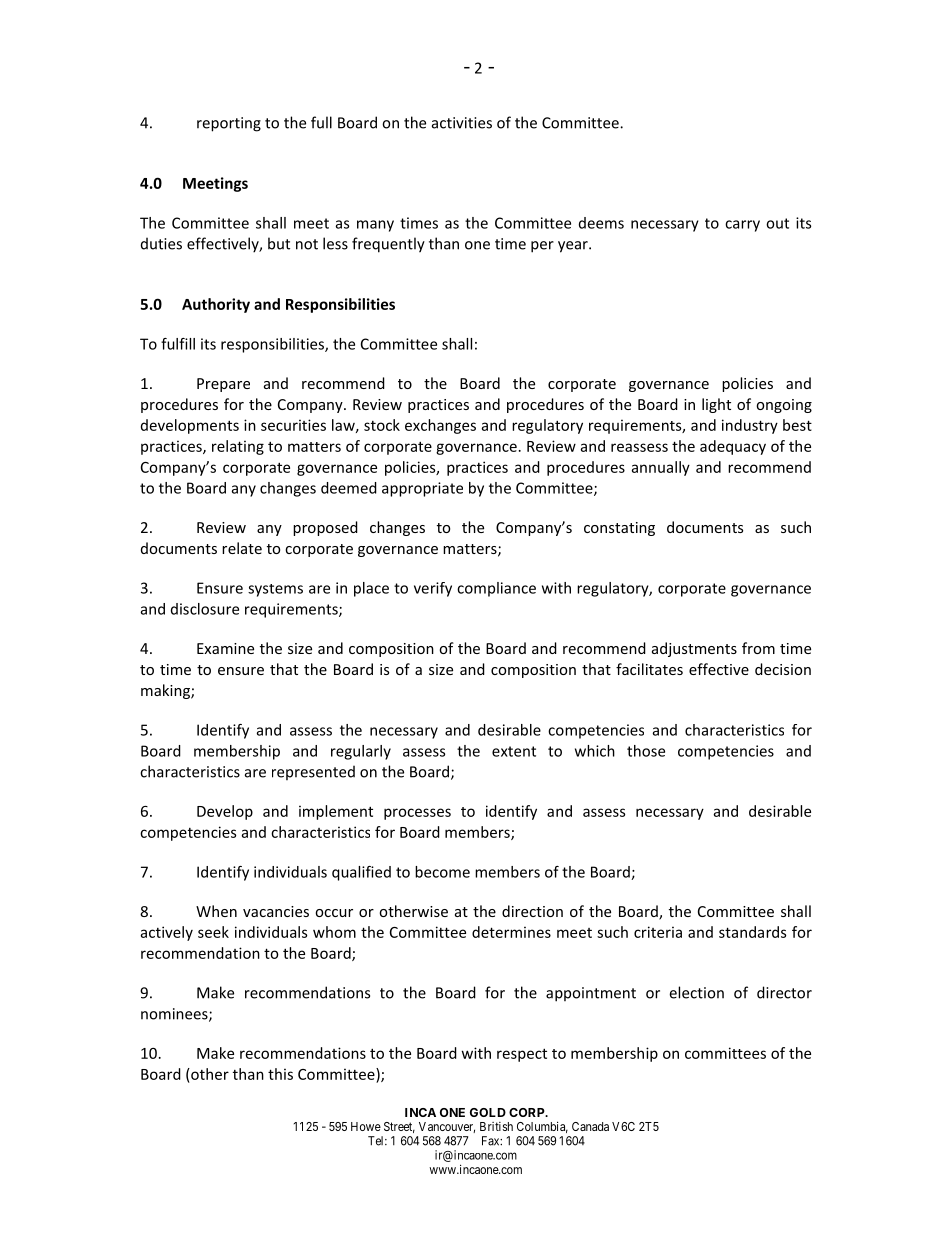  I want to click on reporting, so click(229, 124).
